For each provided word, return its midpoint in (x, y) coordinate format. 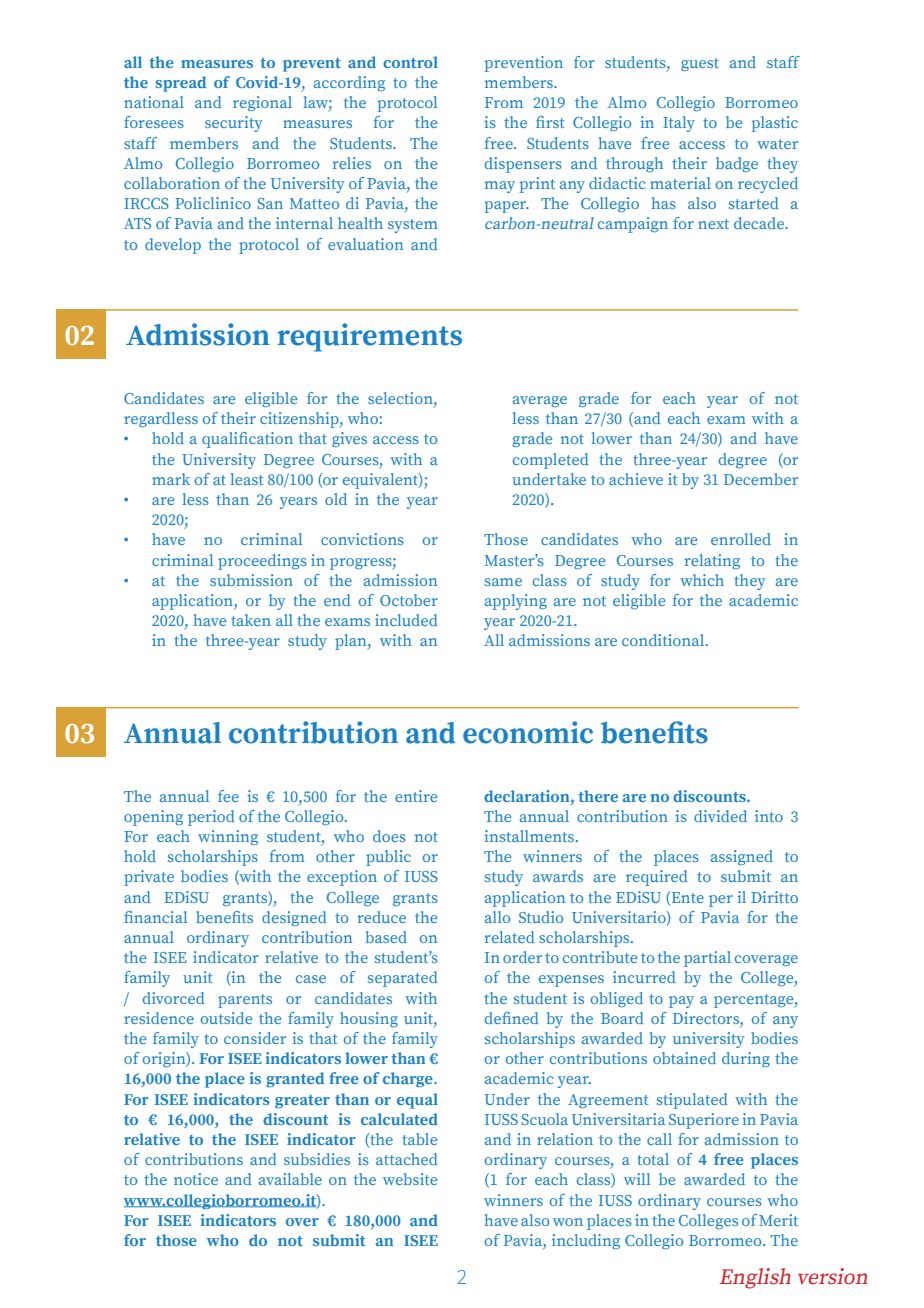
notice (196, 1179)
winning (228, 837)
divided (720, 816)
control (410, 62)
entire (416, 796)
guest (700, 64)
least (247, 479)
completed (551, 461)
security (233, 124)
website (410, 1179)
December (761, 479)
